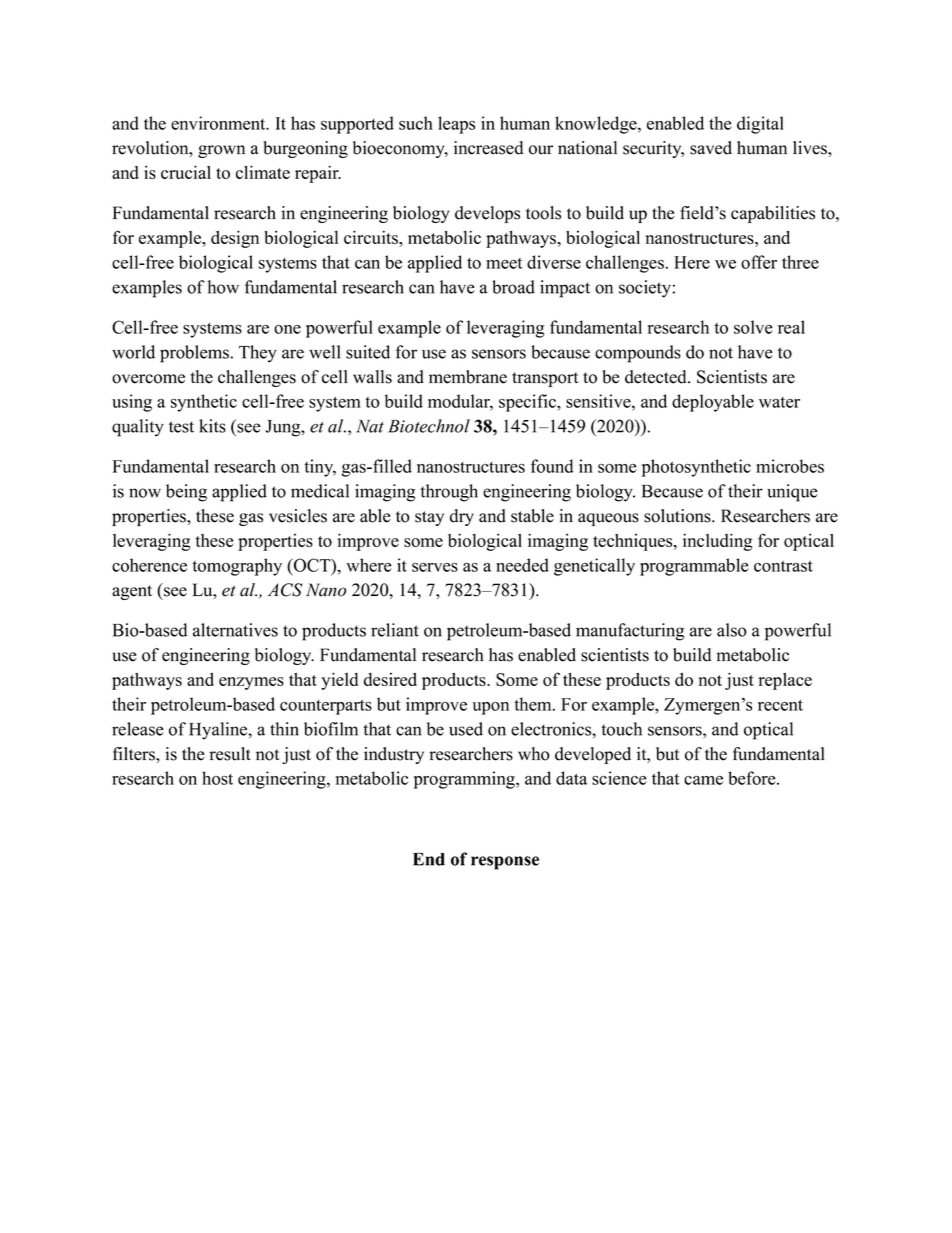 This page has height=1233, width=952. I want to click on response, so click(505, 863).
